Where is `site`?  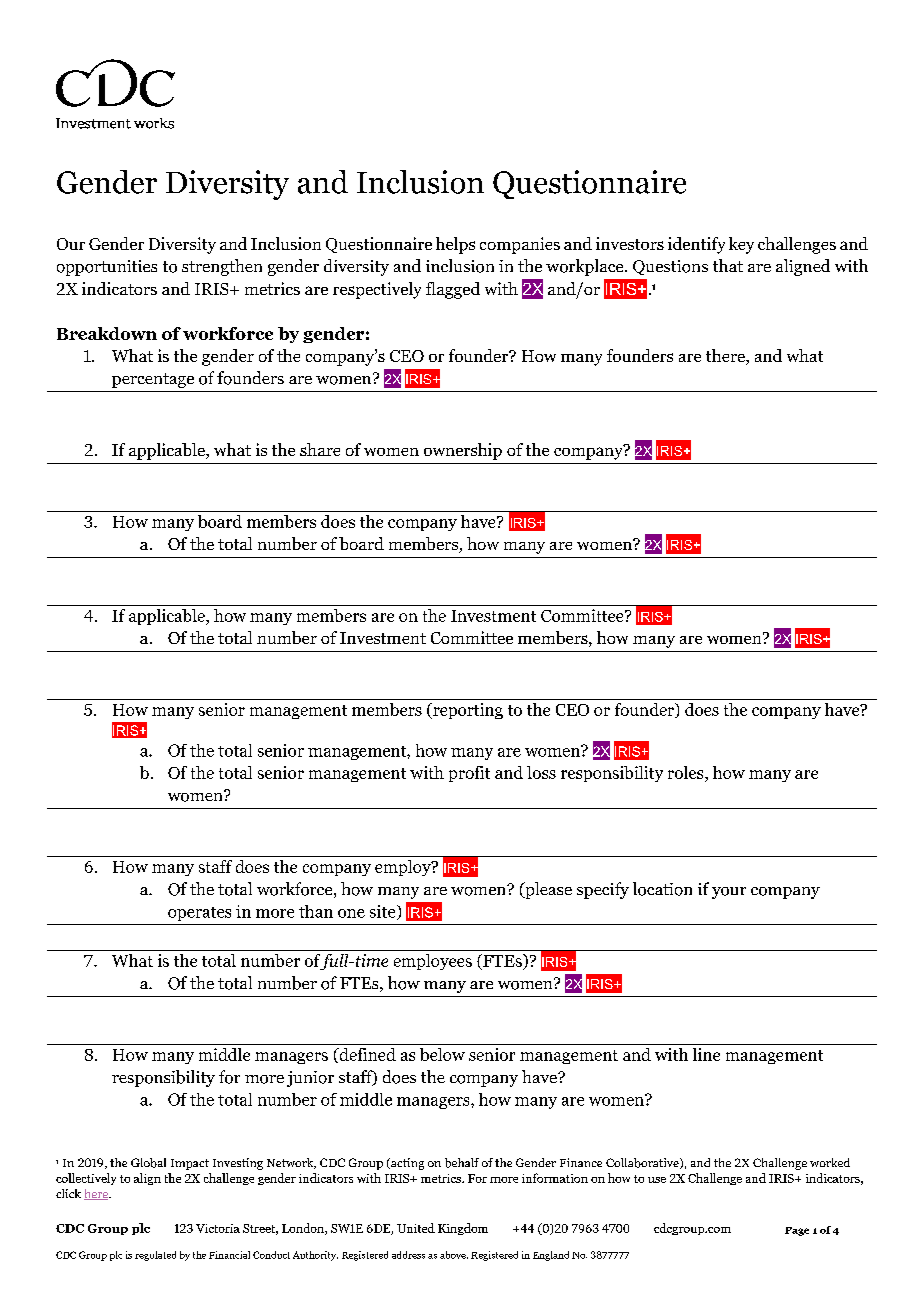
site is located at coordinates (384, 912).
